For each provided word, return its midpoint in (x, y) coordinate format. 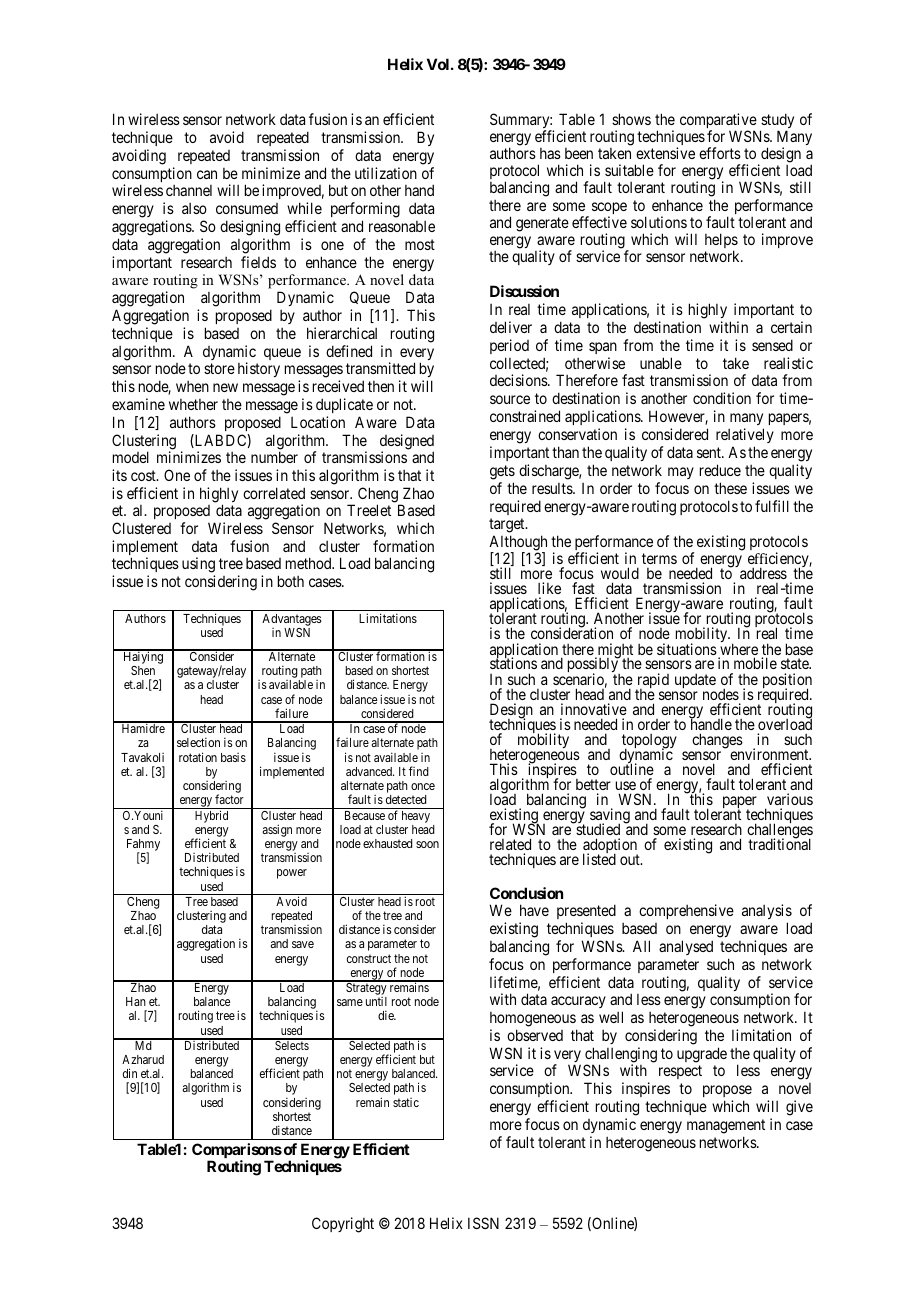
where (738, 650)
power (292, 874)
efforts (720, 153)
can (207, 174)
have (534, 910)
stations (513, 663)
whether (193, 404)
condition (722, 398)
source (510, 399)
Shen (143, 670)
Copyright (343, 1225)
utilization (386, 173)
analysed (686, 947)
